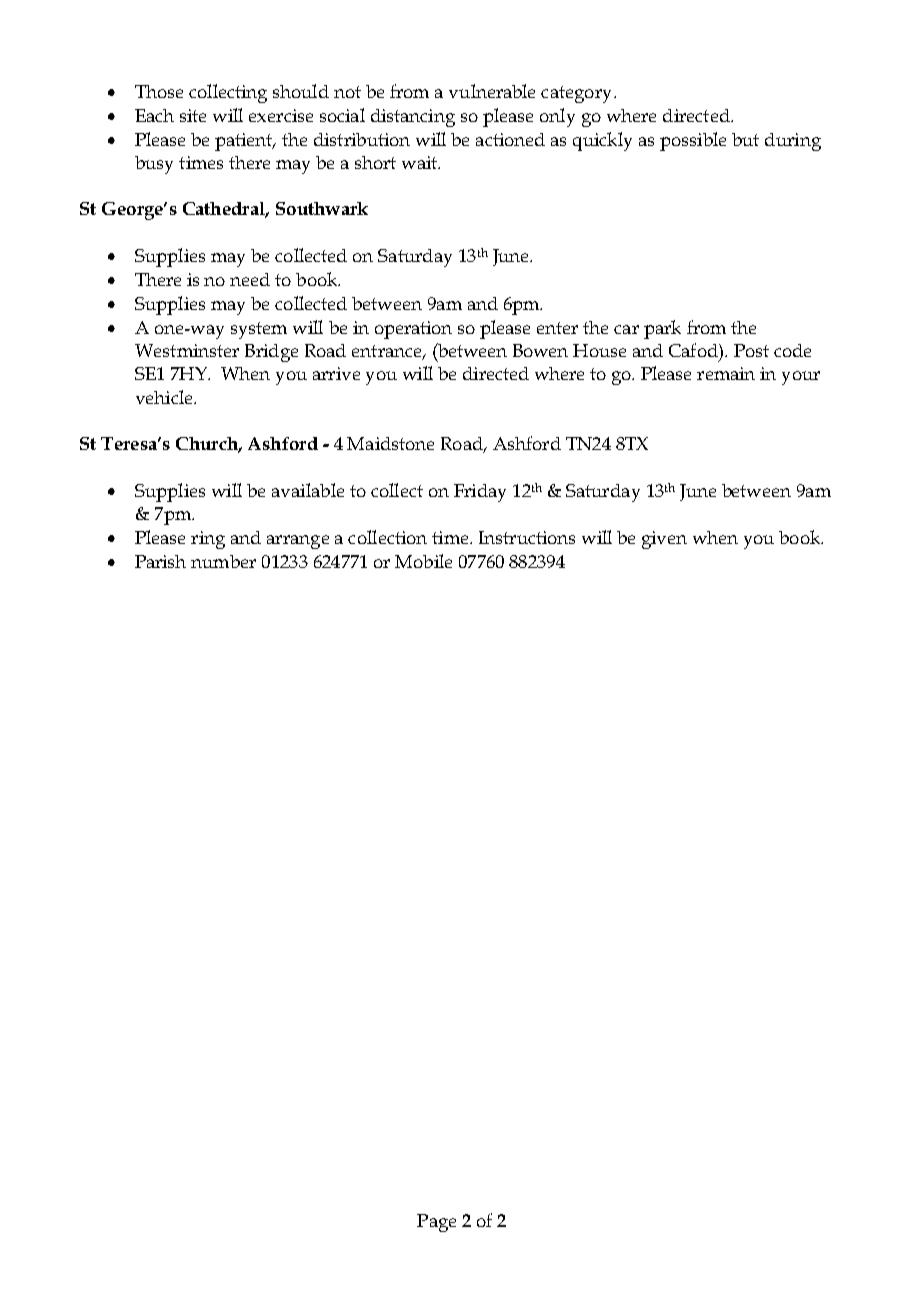 This page has width=924, height=1308. What do you see at coordinates (245, 142) in the page?
I see `patient` at bounding box center [245, 142].
